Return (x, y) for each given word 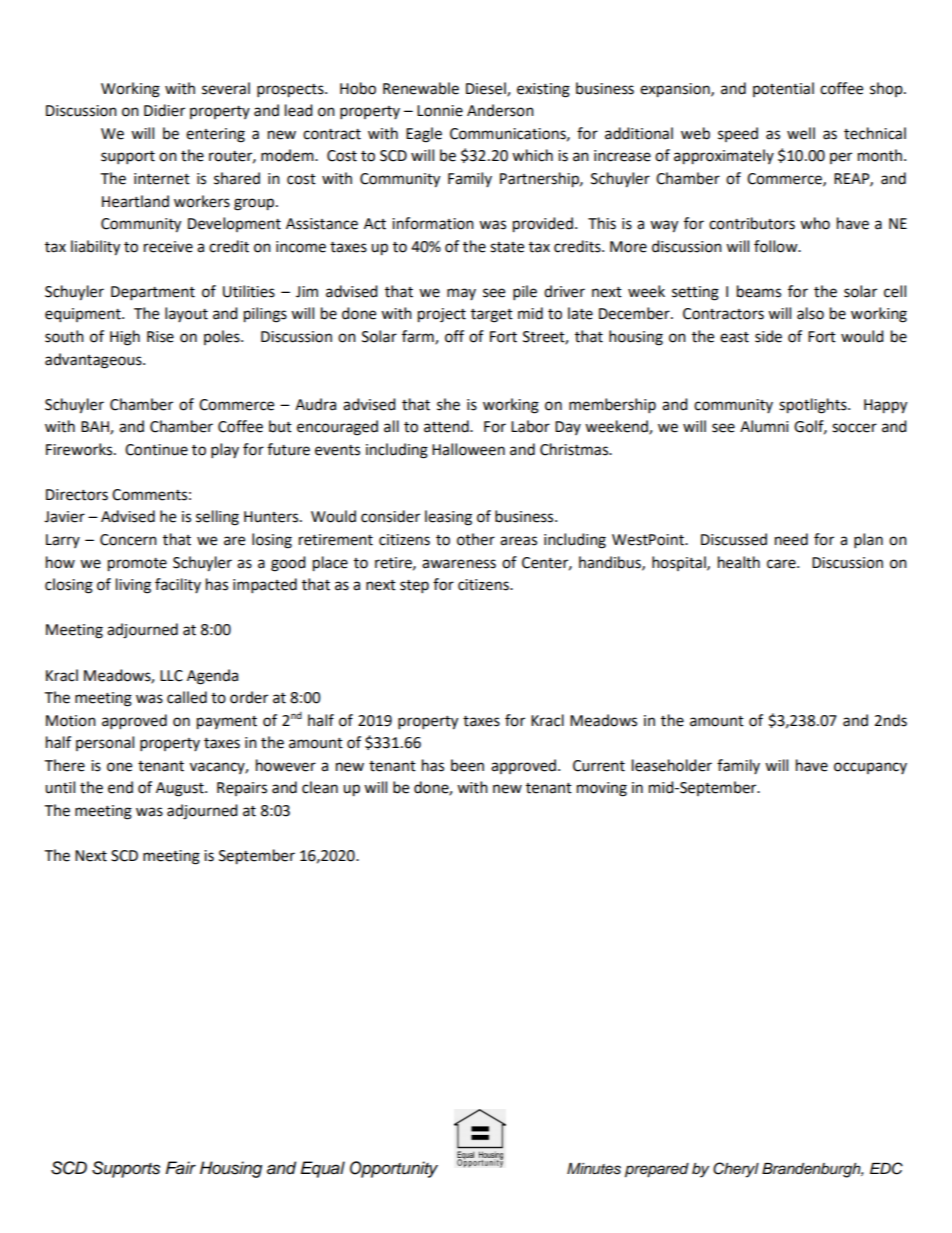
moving (602, 789)
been (467, 765)
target (492, 316)
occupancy (870, 768)
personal (105, 743)
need (791, 539)
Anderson (500, 110)
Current (599, 766)
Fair (180, 1168)
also (810, 313)
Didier (164, 110)
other (476, 539)
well (801, 133)
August (181, 789)
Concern (128, 540)
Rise (160, 337)
